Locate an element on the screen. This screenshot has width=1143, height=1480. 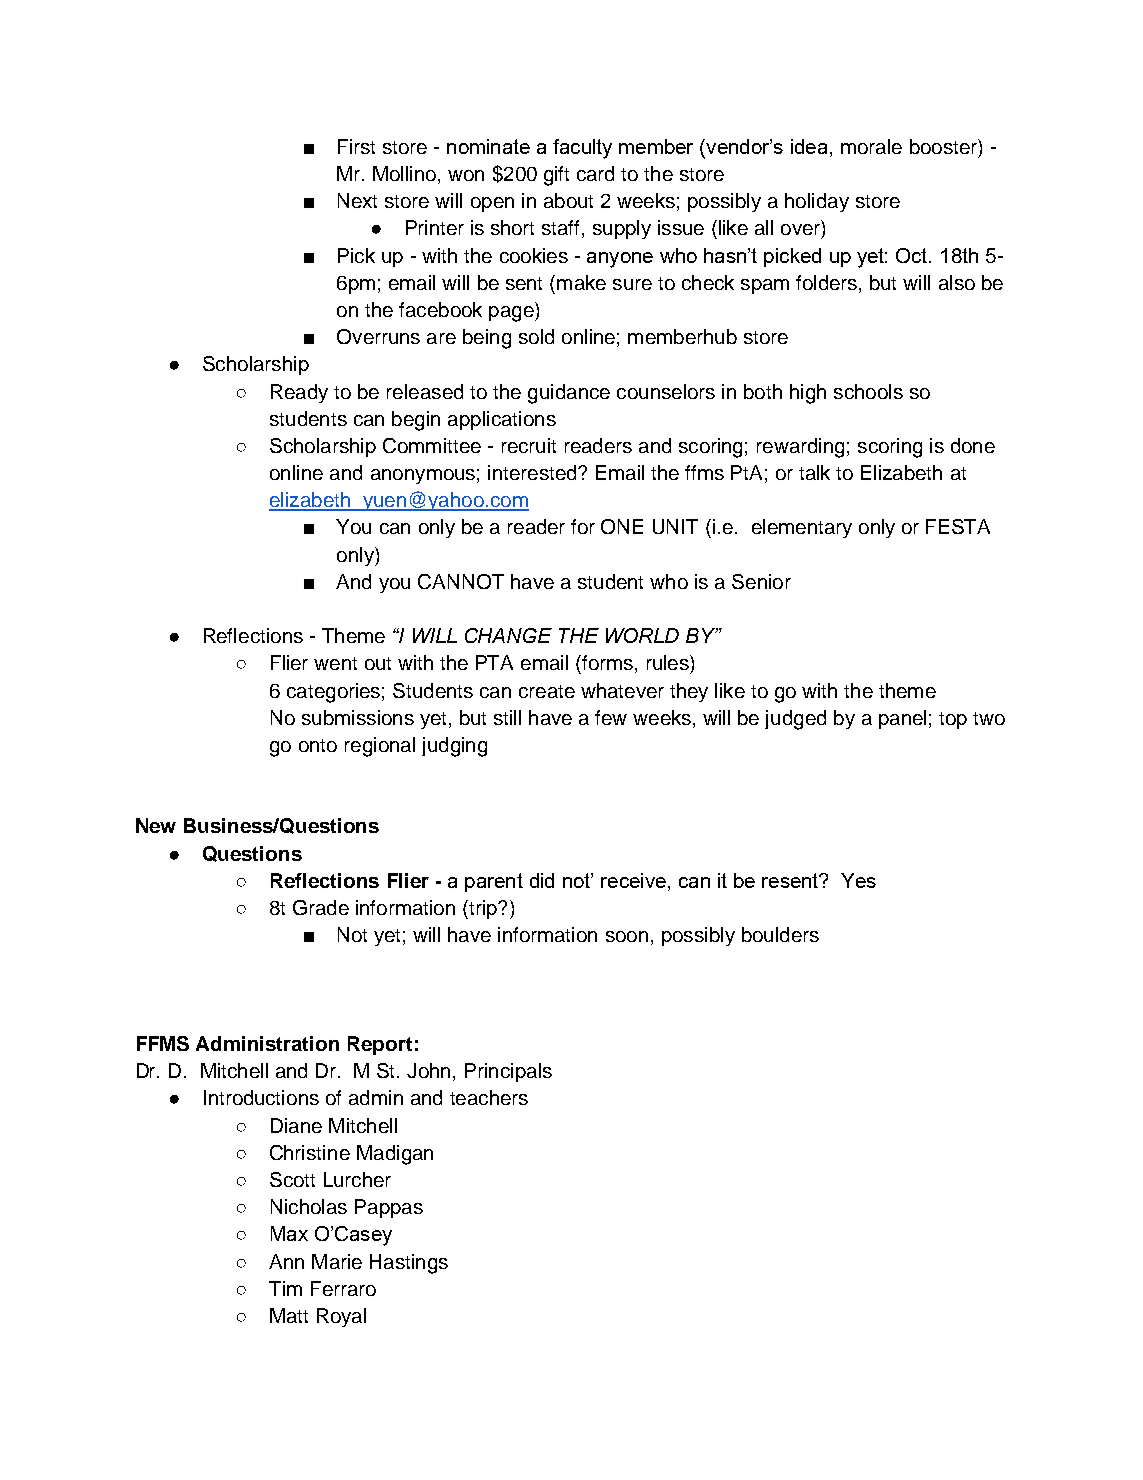
Hastings is located at coordinates (409, 1264).
